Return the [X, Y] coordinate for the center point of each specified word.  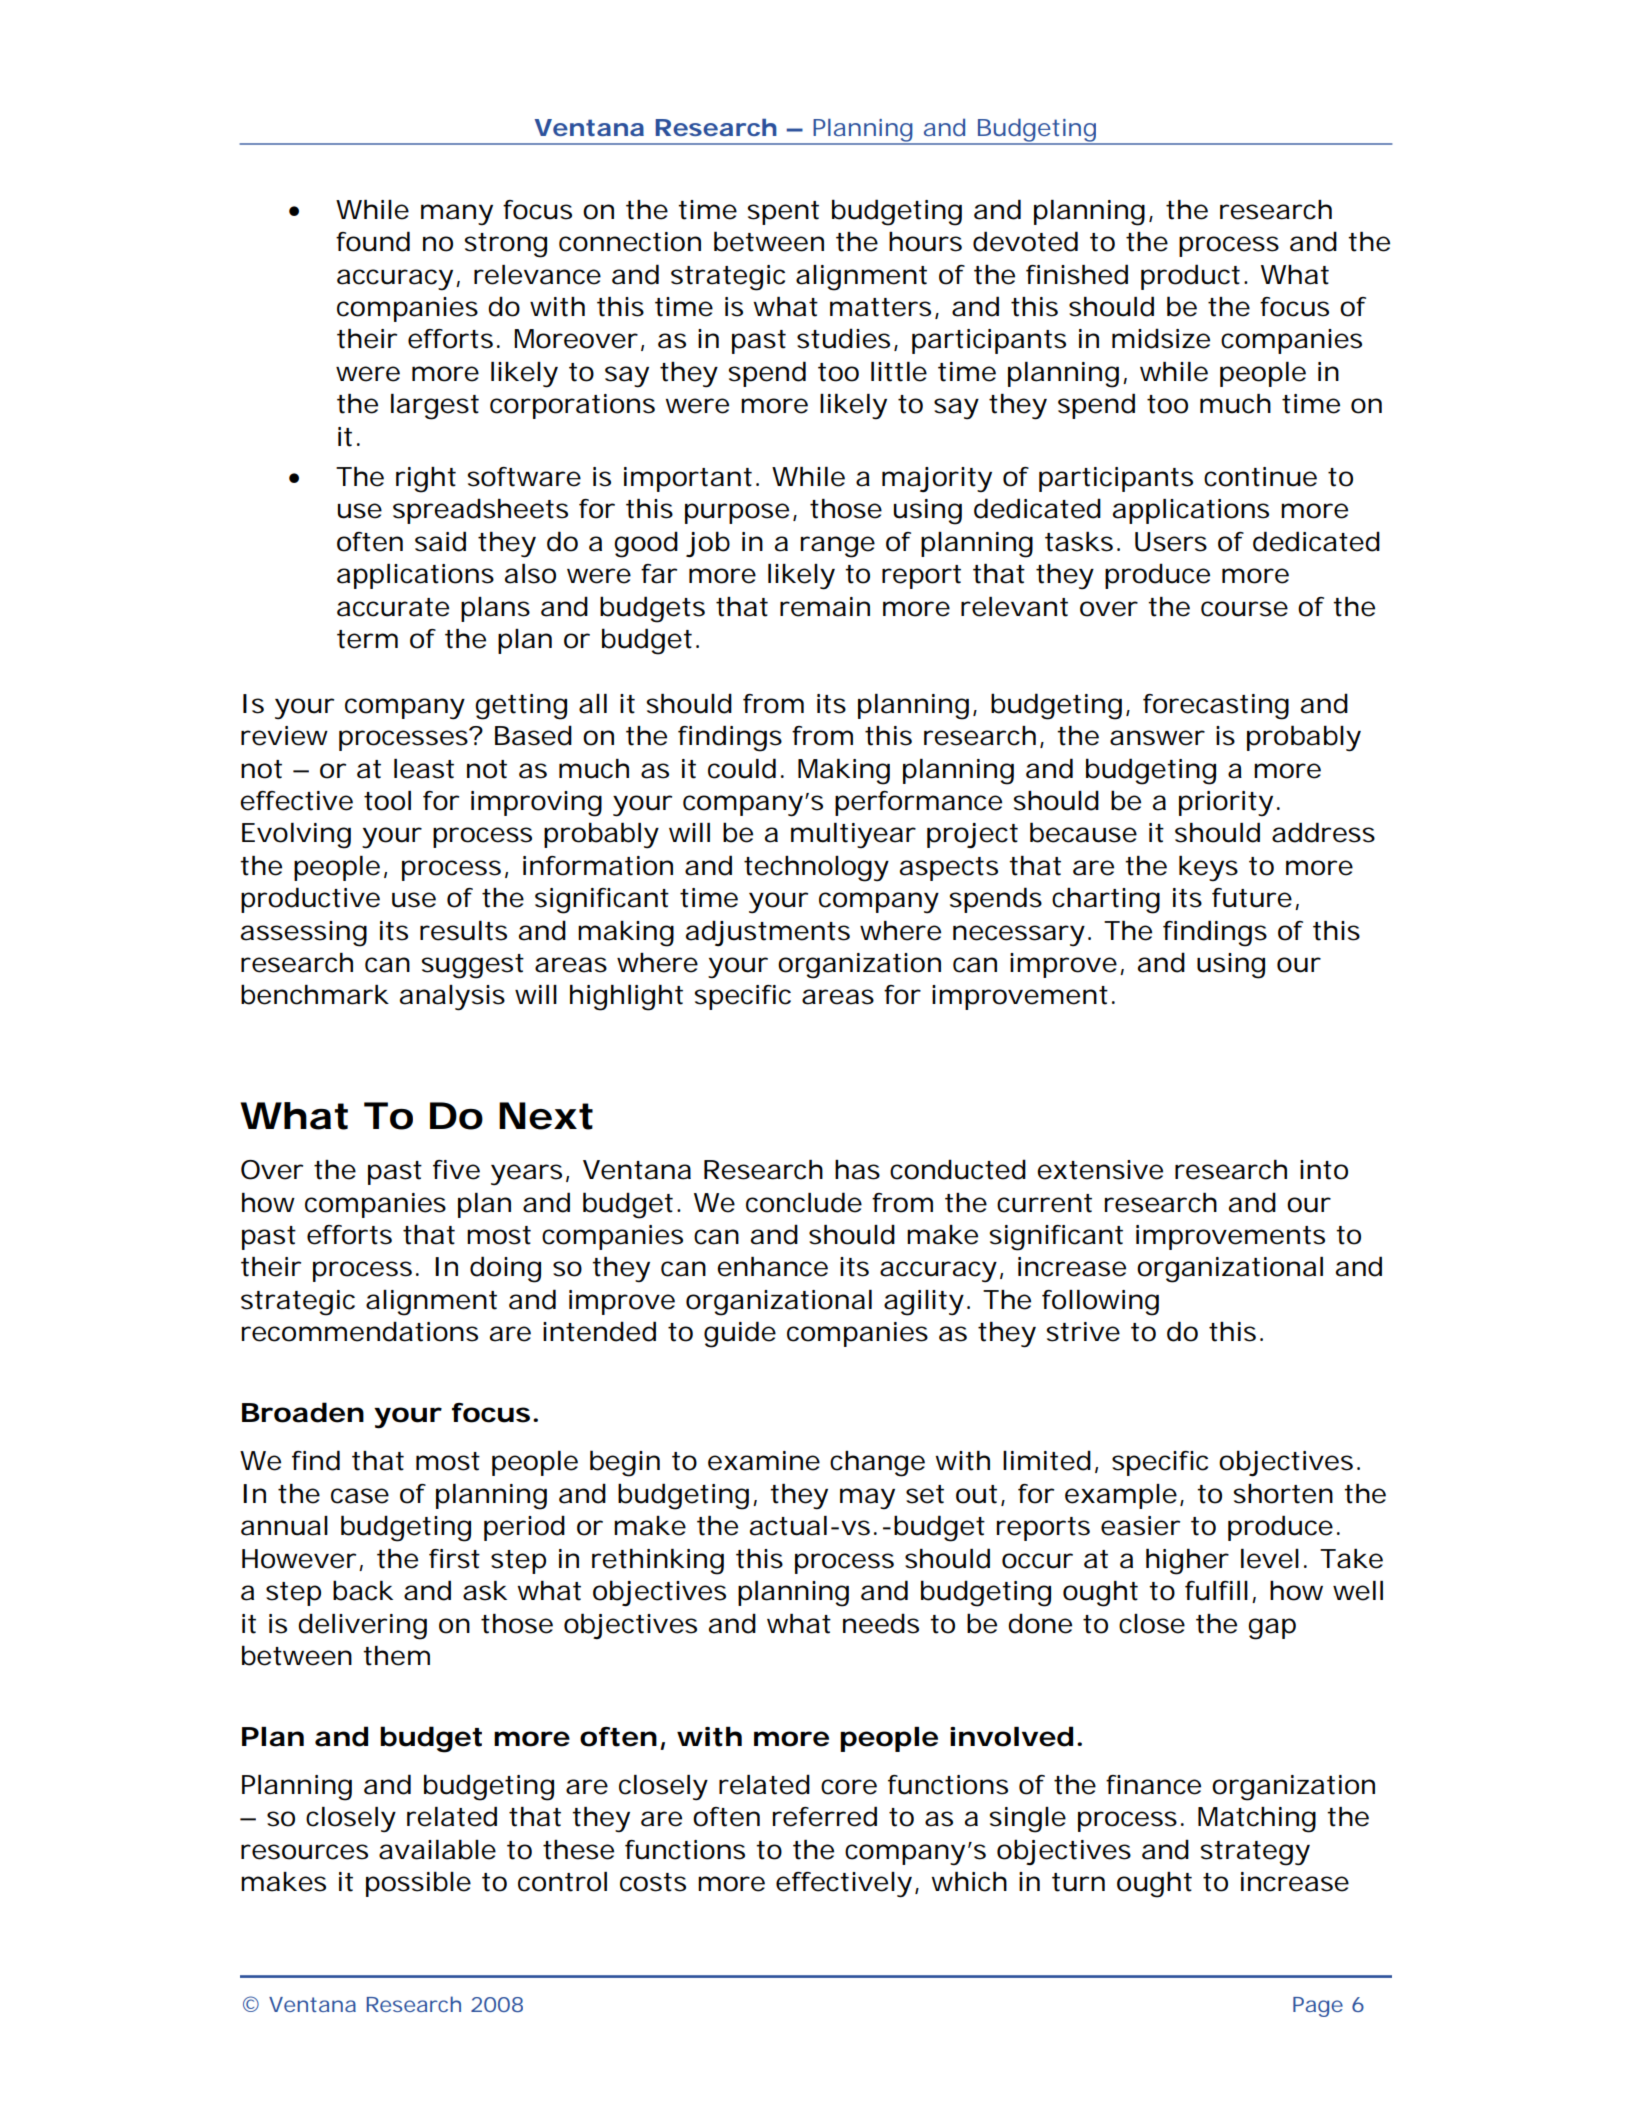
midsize [1161, 338]
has [857, 1170]
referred [824, 1816]
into [1324, 1170]
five [456, 1170]
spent [783, 213]
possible [418, 1884]
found [373, 241]
